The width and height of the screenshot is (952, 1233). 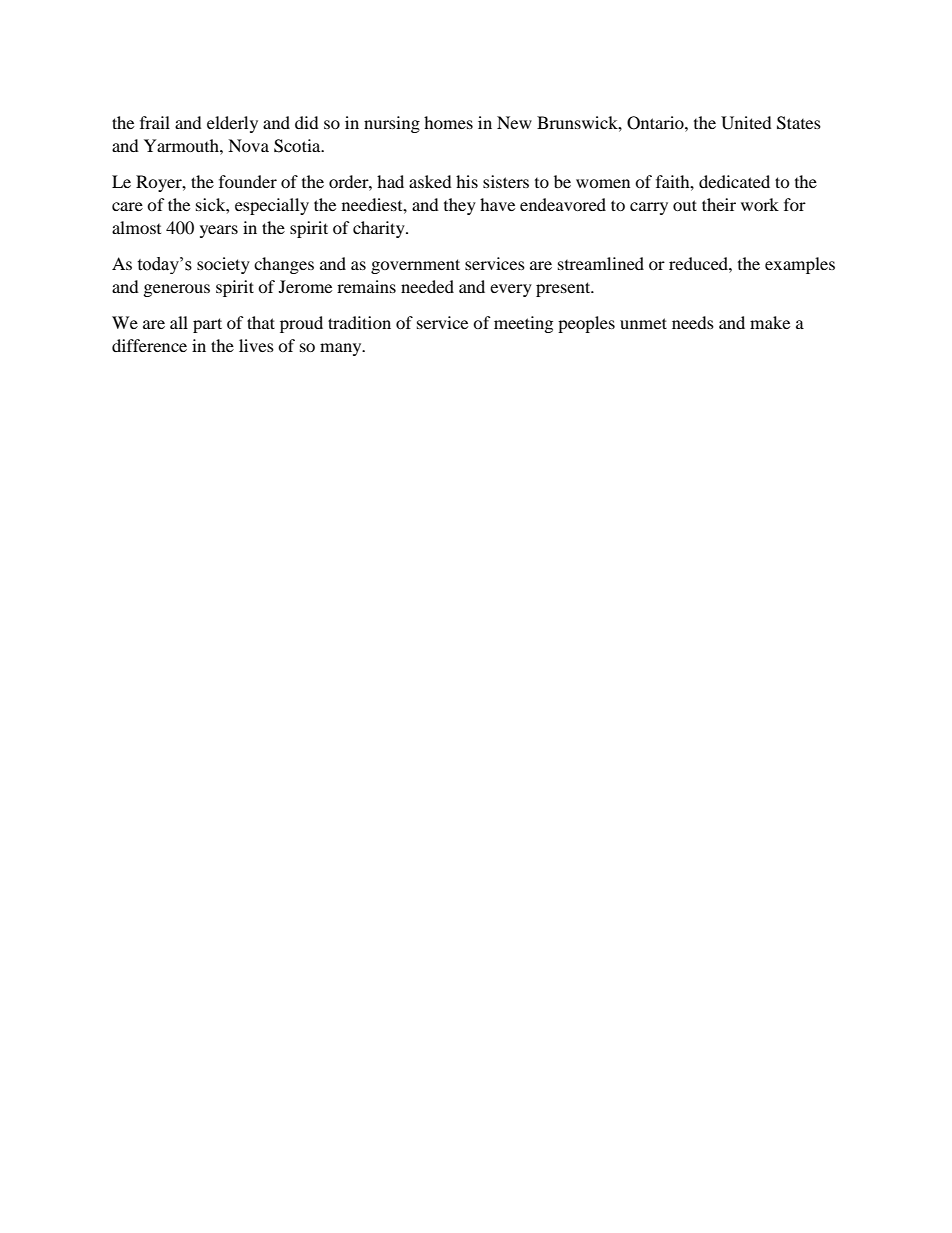 What do you see at coordinates (448, 122) in the screenshot?
I see `homes` at bounding box center [448, 122].
